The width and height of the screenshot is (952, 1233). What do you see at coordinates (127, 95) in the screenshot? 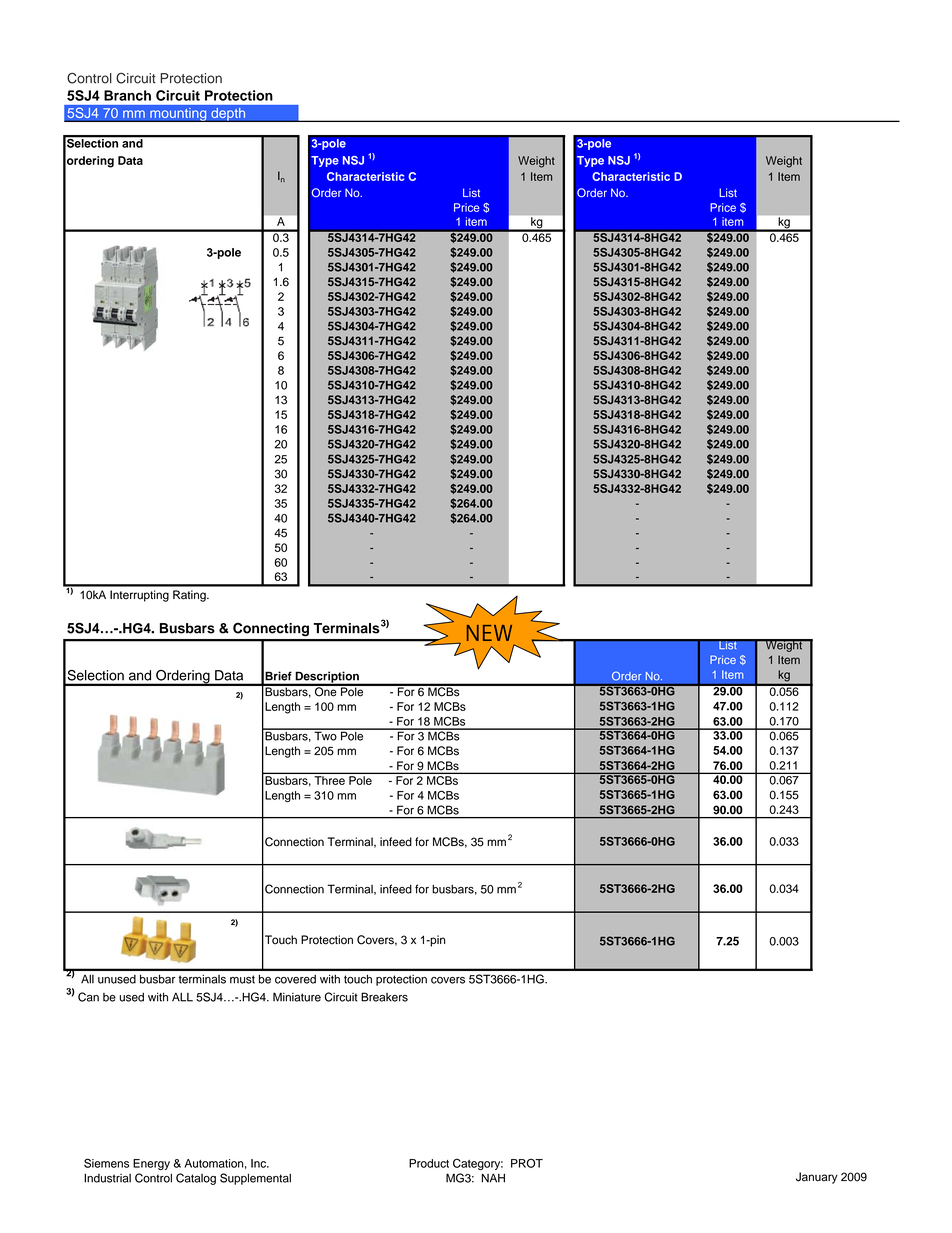
I see `Branch` at bounding box center [127, 95].
